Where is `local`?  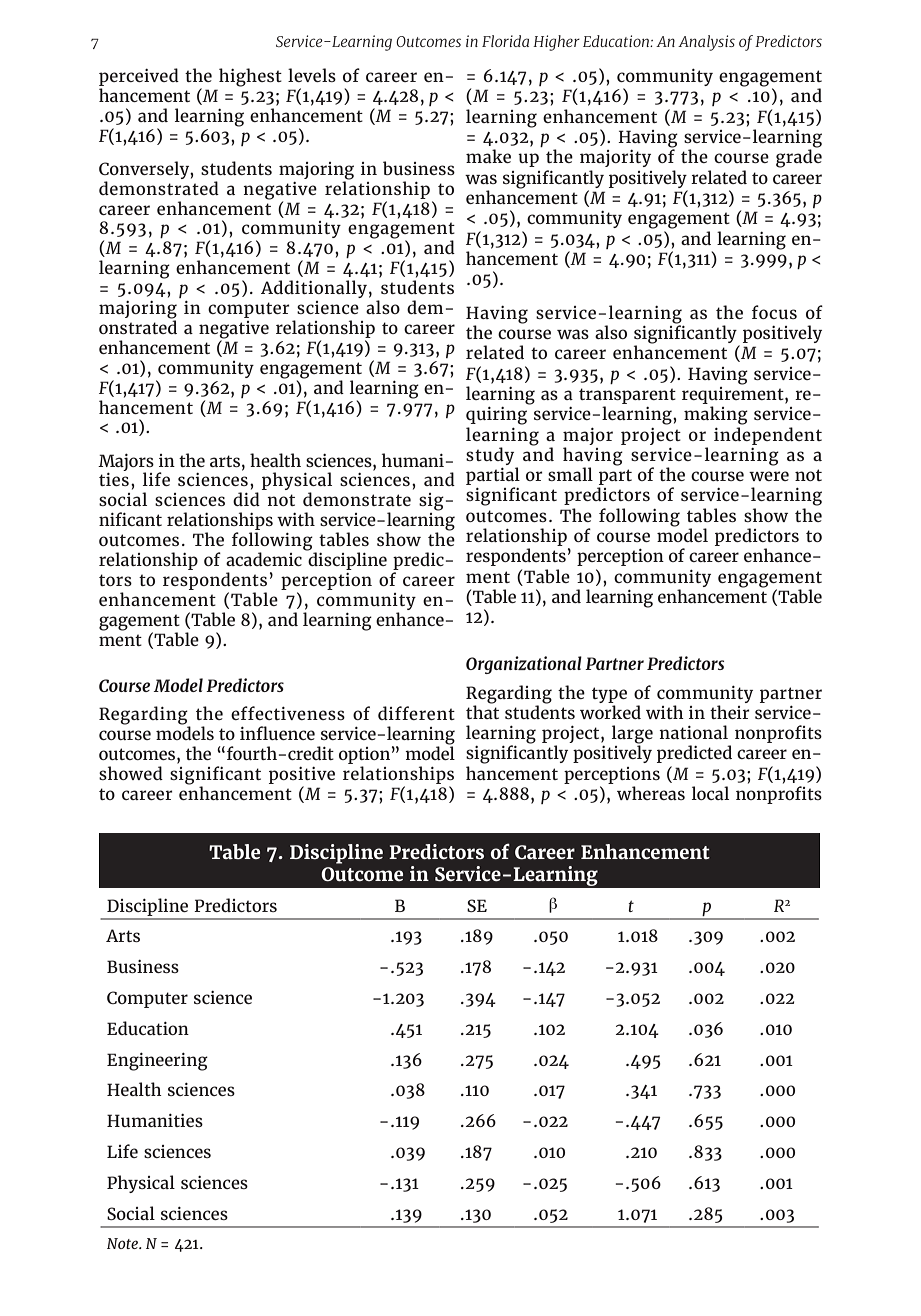 local is located at coordinates (710, 793).
